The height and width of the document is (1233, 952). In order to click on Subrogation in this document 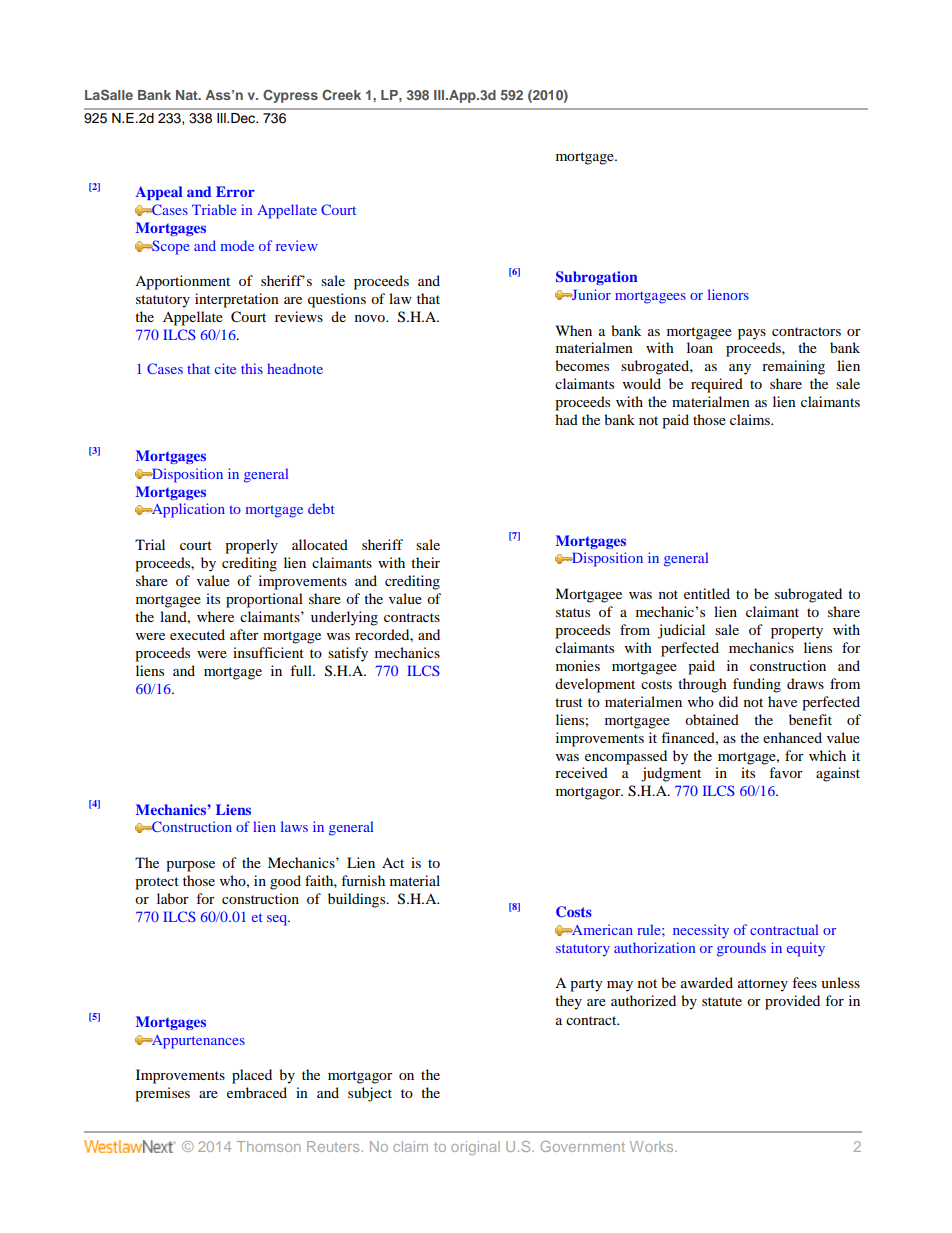, I will do `click(597, 278)`.
